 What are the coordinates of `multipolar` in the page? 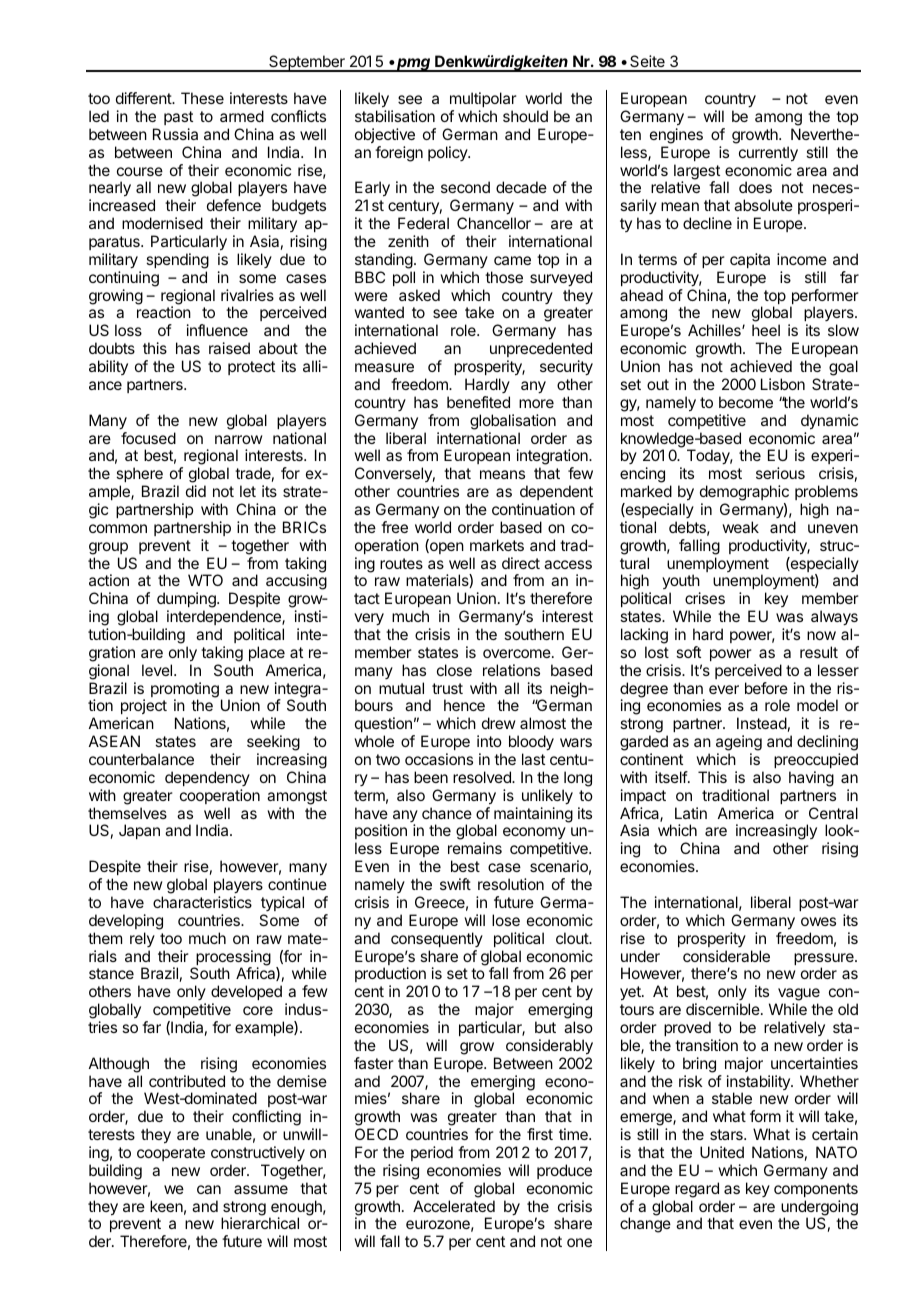 It's located at (483, 99).
